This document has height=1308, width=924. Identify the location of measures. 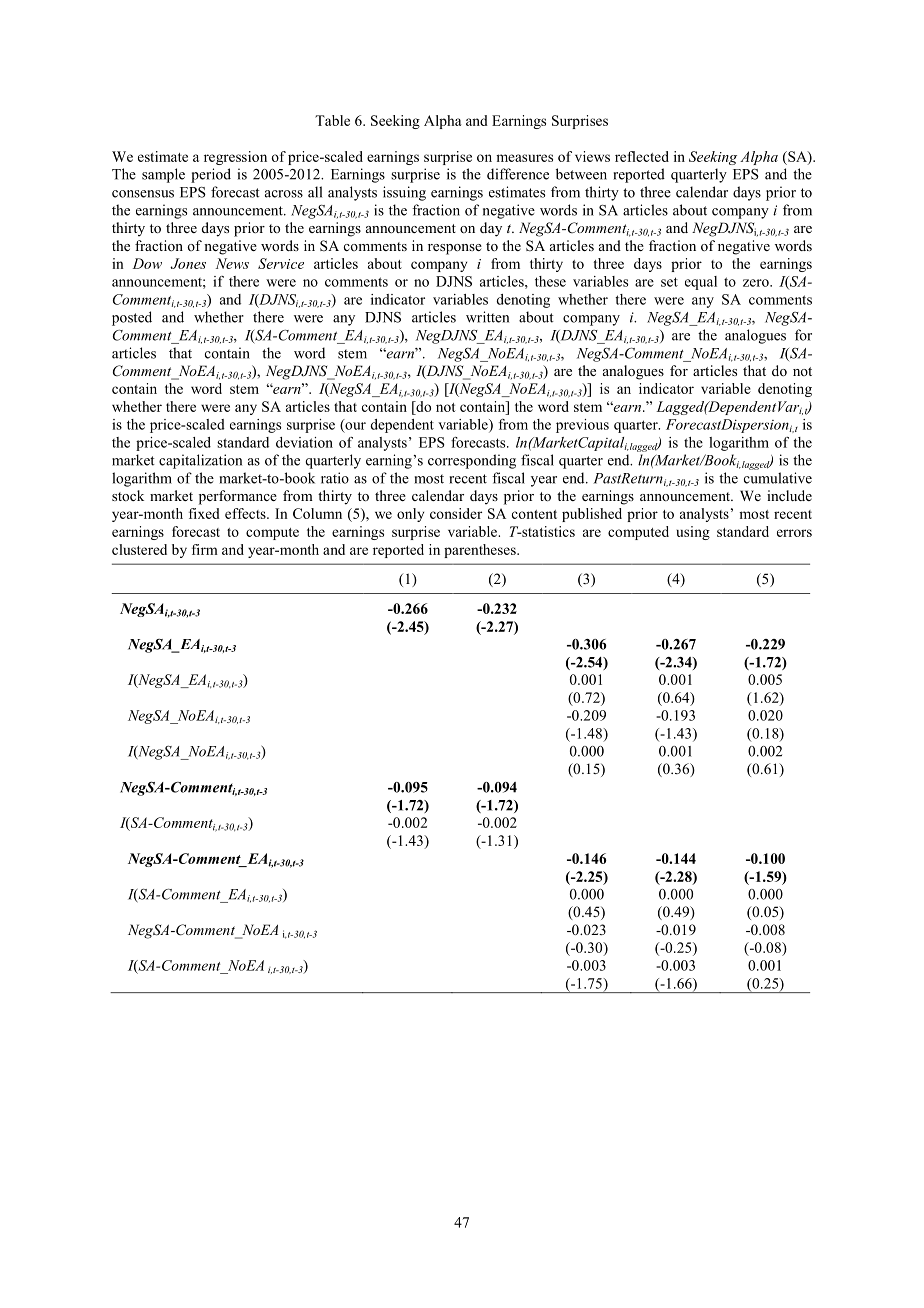
(524, 158).
